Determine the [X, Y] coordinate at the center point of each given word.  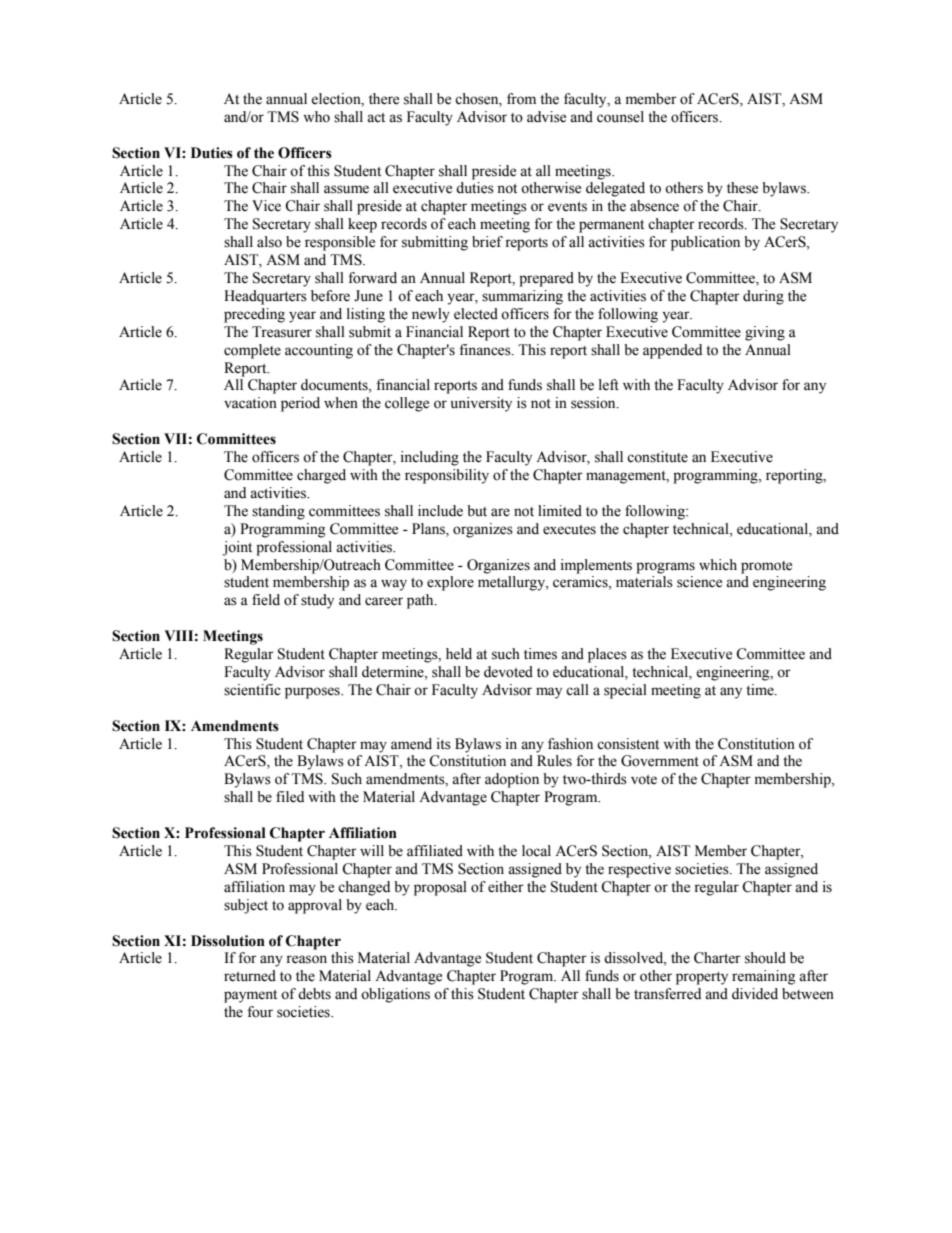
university [481, 404]
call [577, 690]
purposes [313, 693]
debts [314, 994]
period [300, 404]
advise [546, 117]
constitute [657, 457]
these [742, 188]
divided [755, 994]
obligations [395, 995]
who [316, 117]
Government [660, 761]
